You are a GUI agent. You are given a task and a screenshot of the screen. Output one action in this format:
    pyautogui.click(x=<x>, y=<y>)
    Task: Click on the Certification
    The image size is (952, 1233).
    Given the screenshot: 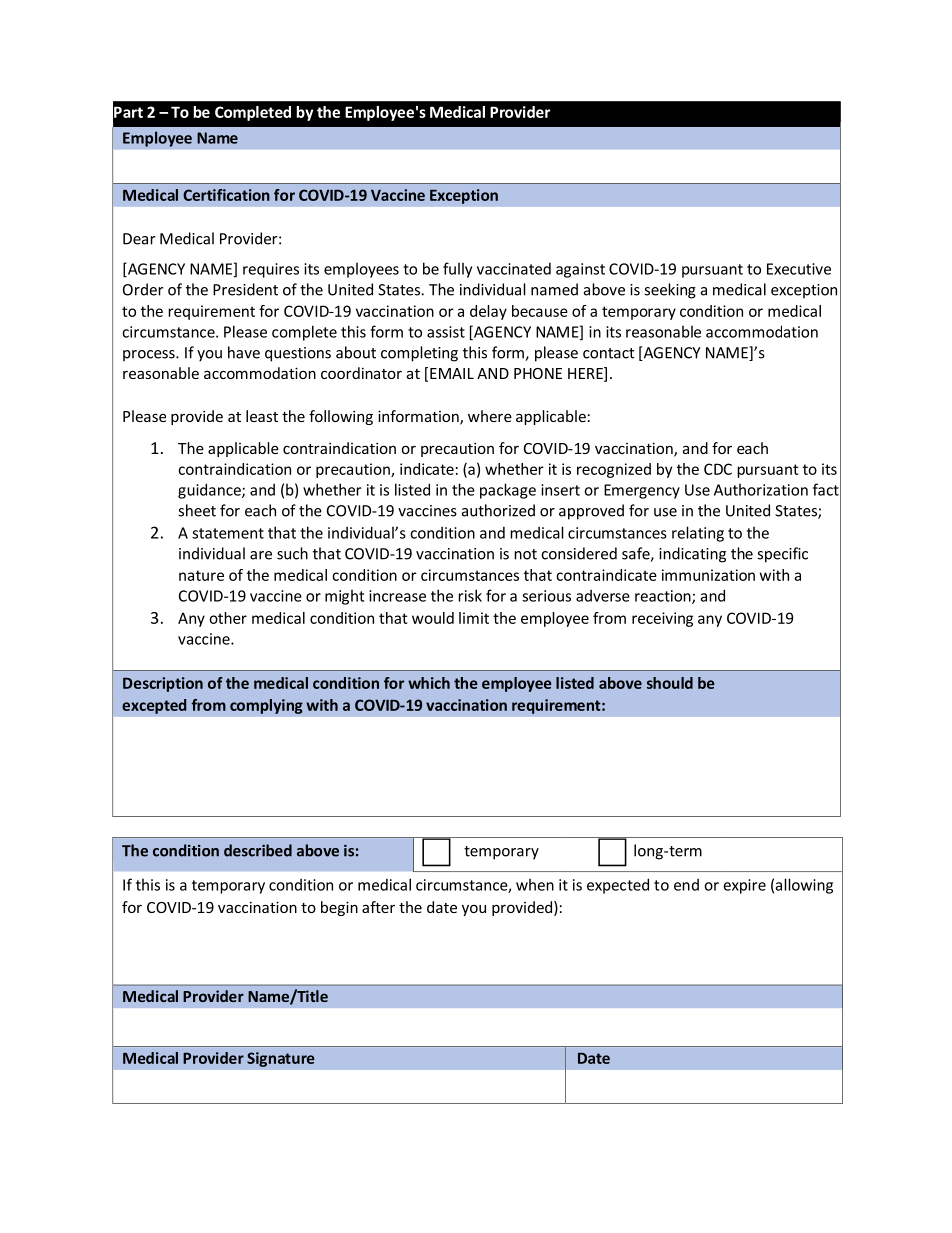 What is the action you would take?
    pyautogui.click(x=226, y=195)
